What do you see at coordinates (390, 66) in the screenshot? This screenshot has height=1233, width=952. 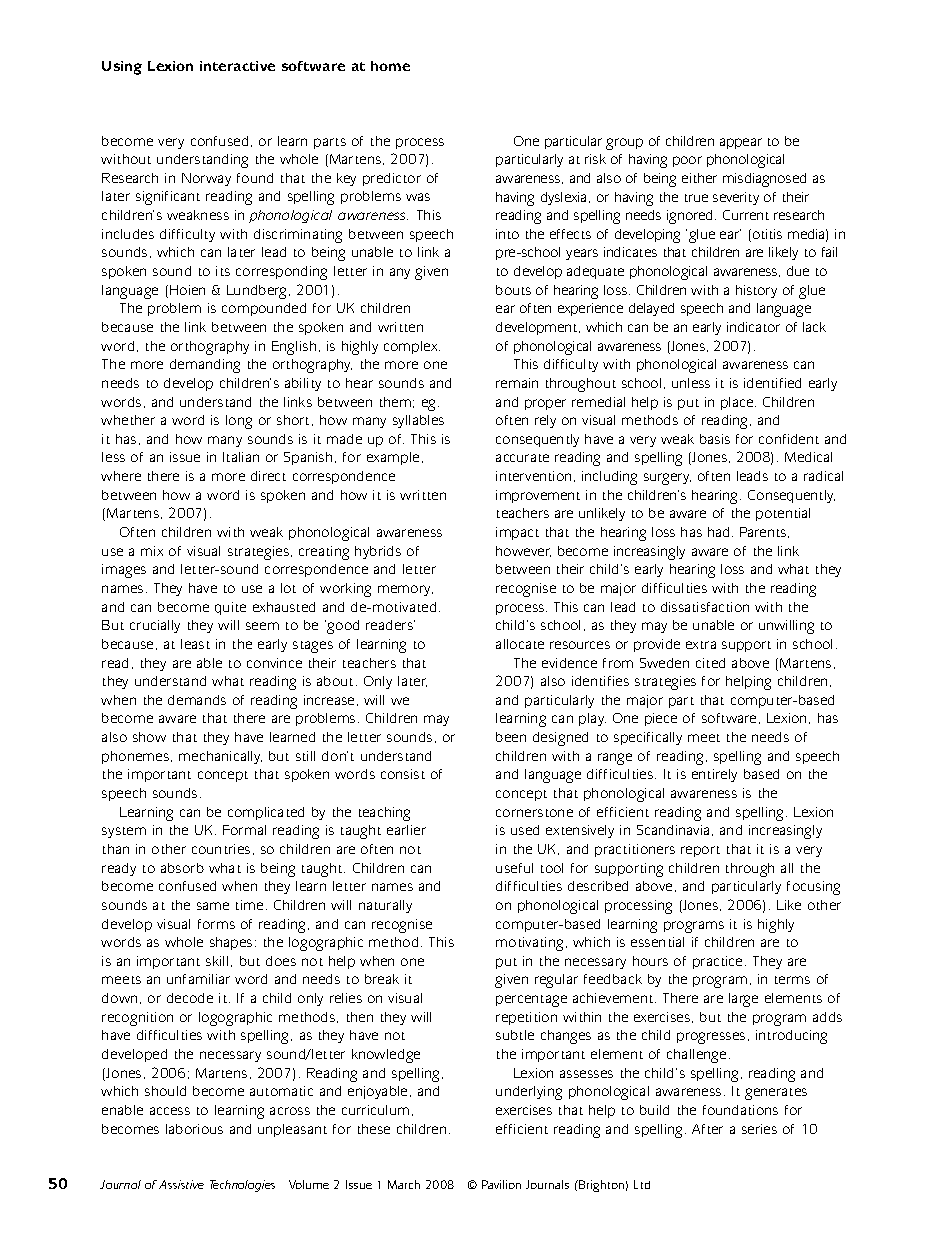 I see `home` at bounding box center [390, 66].
